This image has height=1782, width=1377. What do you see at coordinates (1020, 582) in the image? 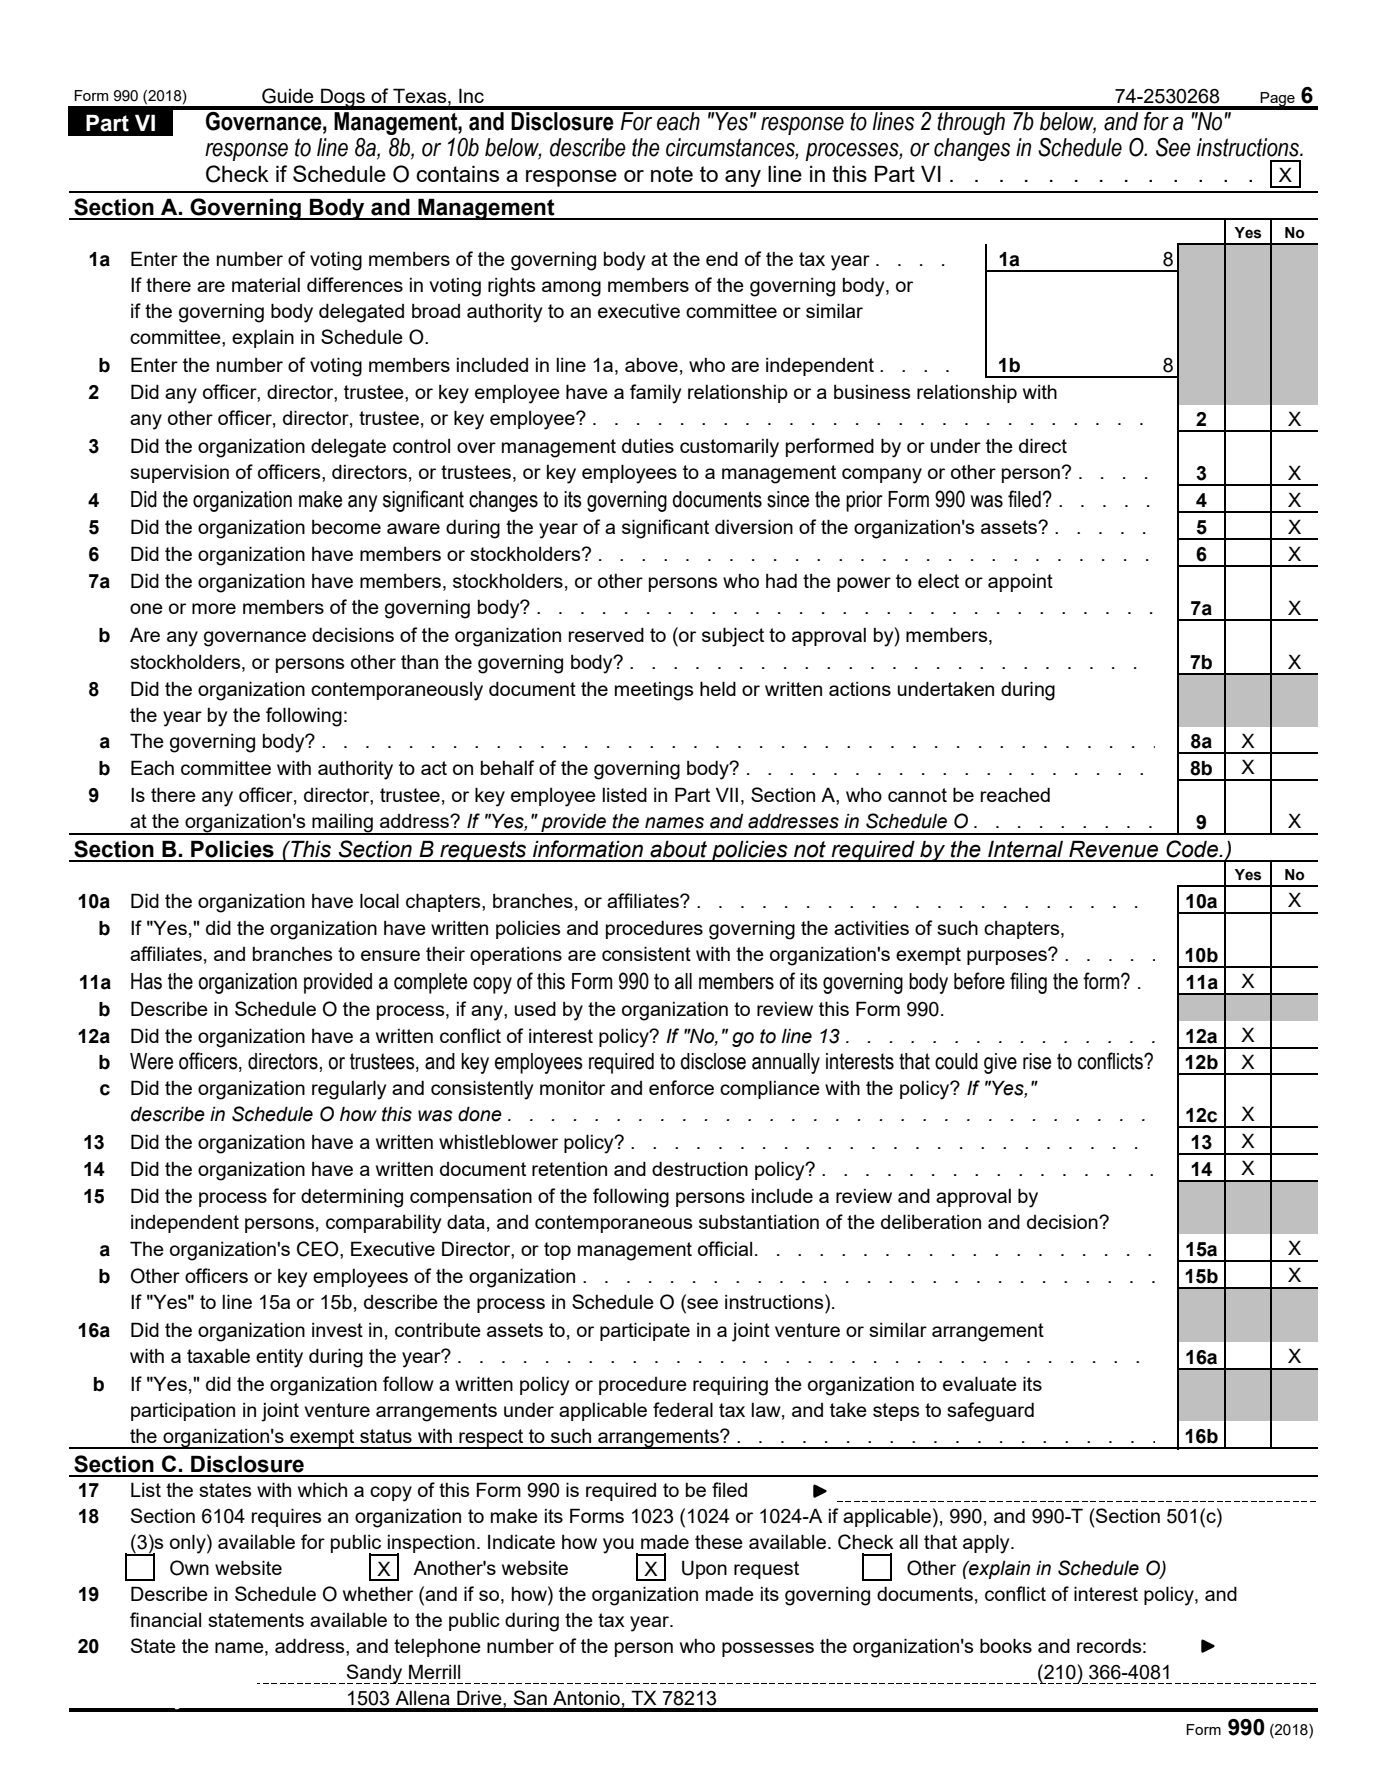
I see `appoint` at bounding box center [1020, 582].
